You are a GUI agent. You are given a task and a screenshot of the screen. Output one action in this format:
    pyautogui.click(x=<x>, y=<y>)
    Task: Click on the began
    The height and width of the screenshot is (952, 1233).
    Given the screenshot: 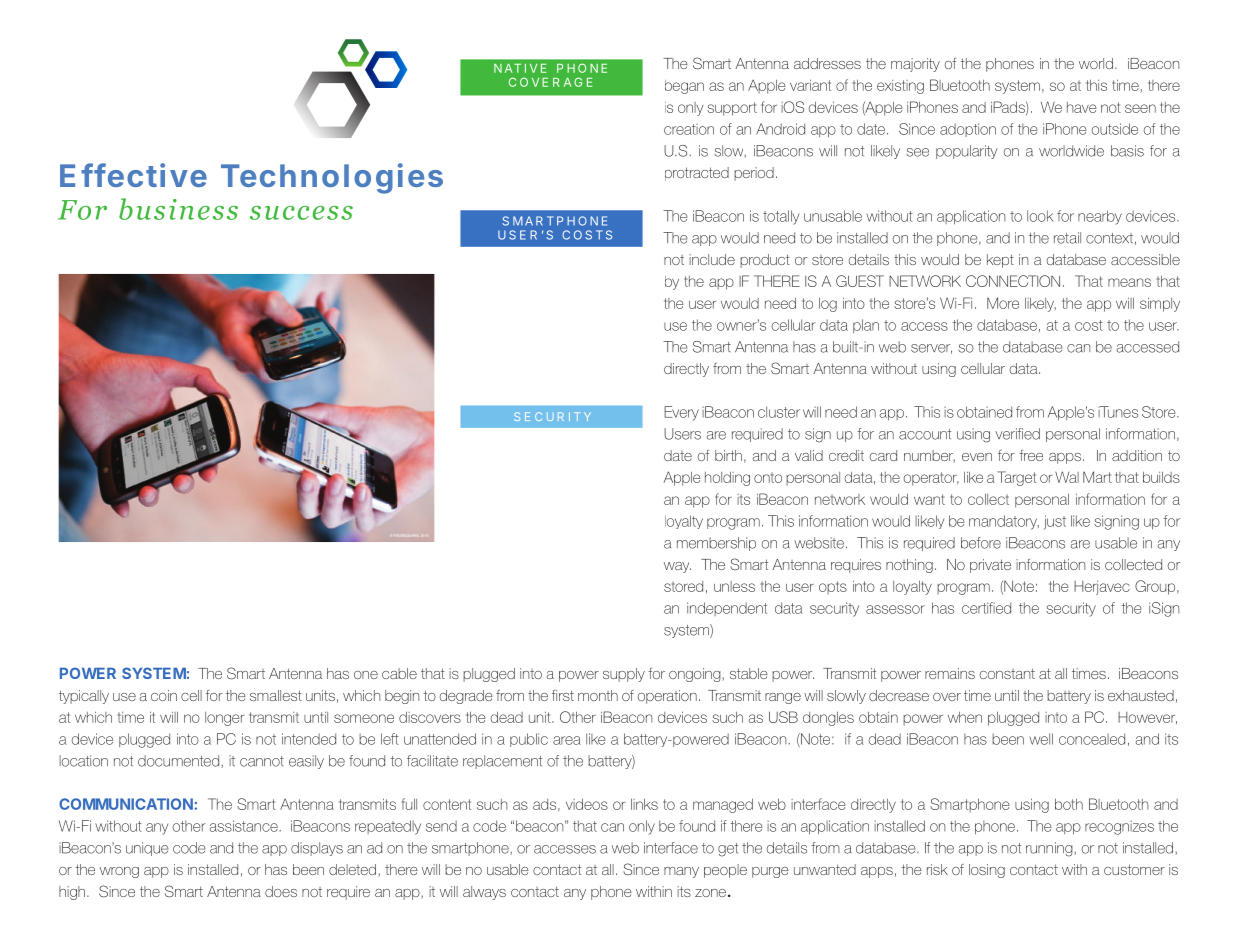 What is the action you would take?
    pyautogui.click(x=684, y=87)
